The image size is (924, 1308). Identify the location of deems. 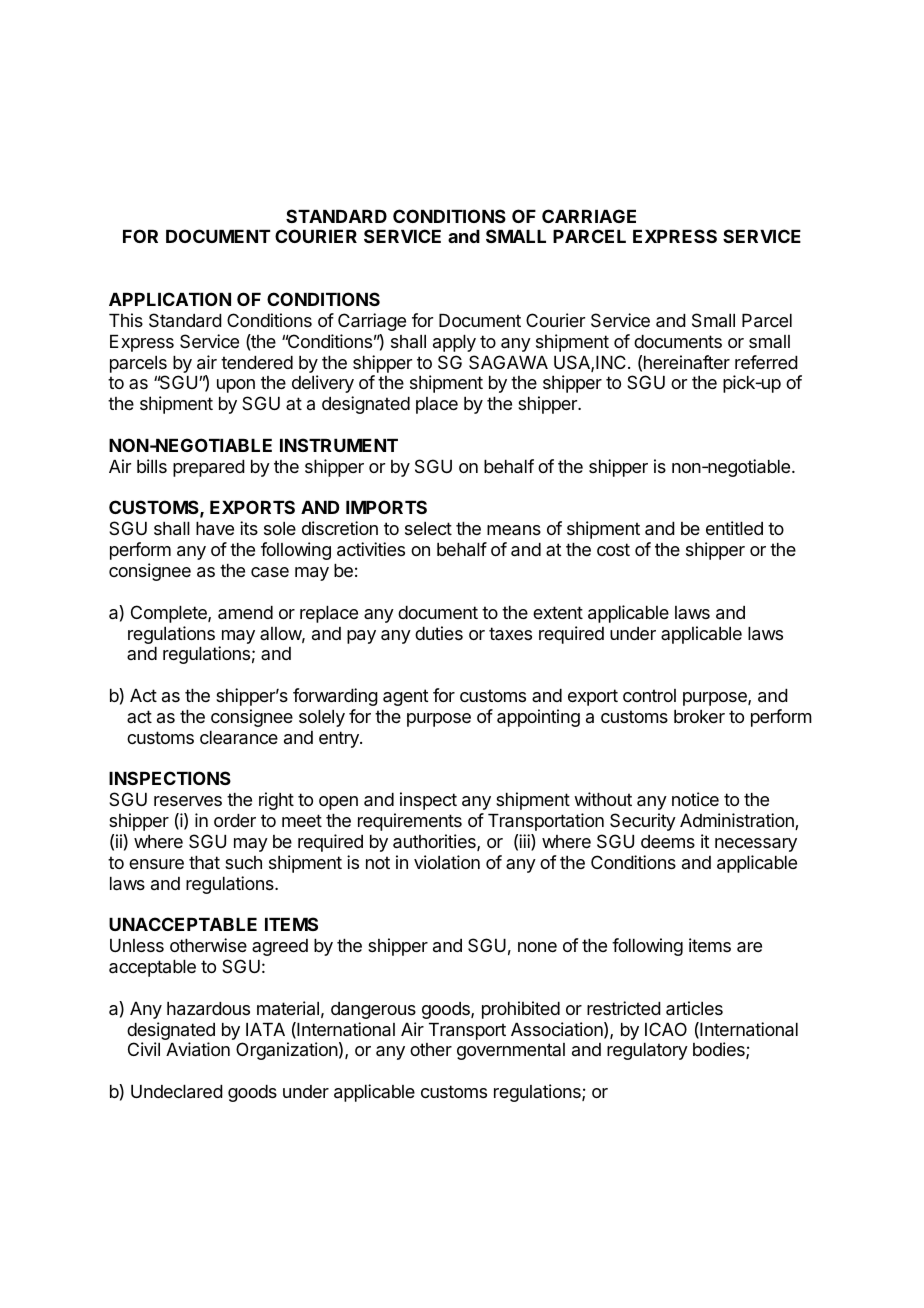
(668, 841).
